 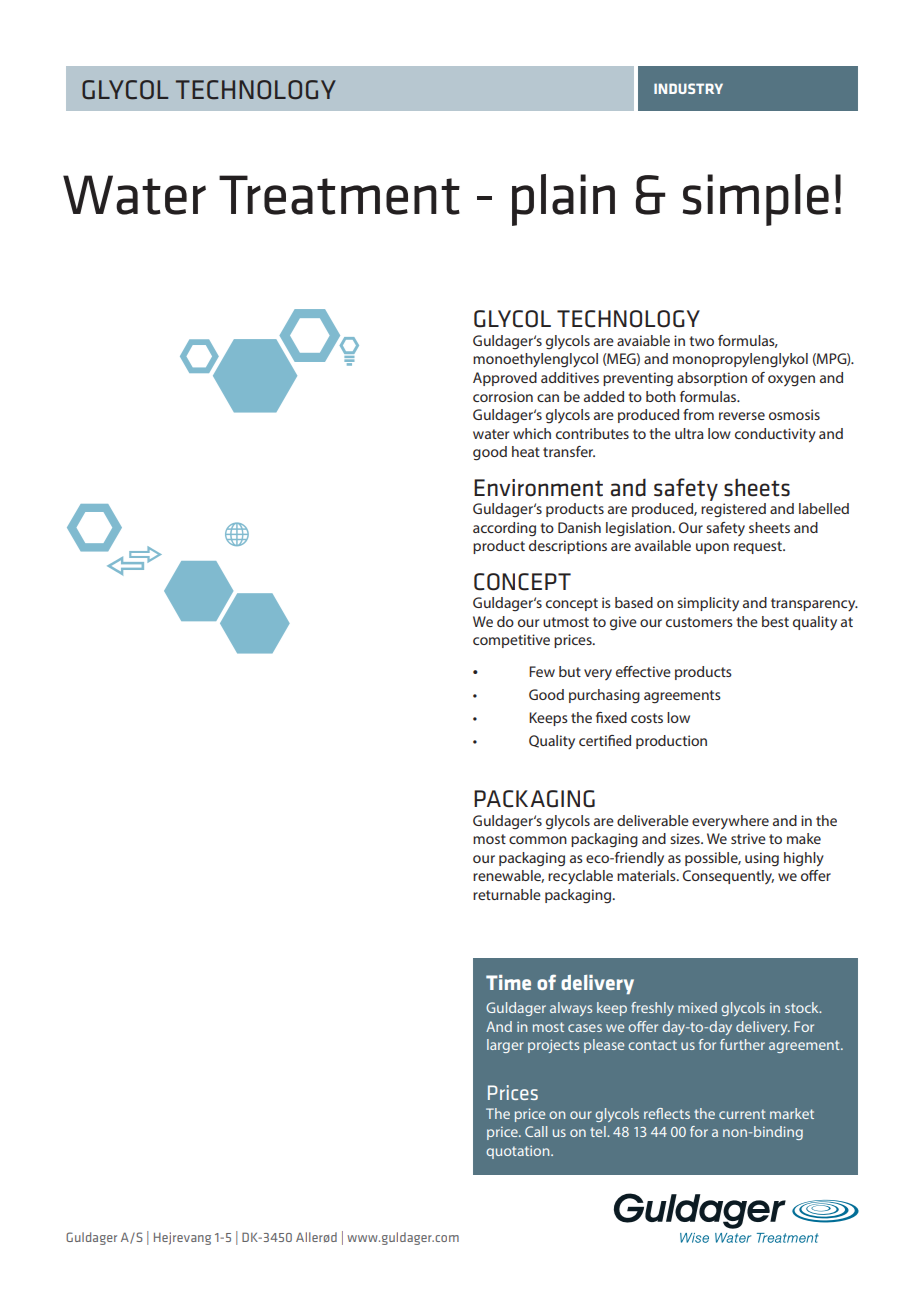 What do you see at coordinates (742, 1114) in the document?
I see `current` at bounding box center [742, 1114].
